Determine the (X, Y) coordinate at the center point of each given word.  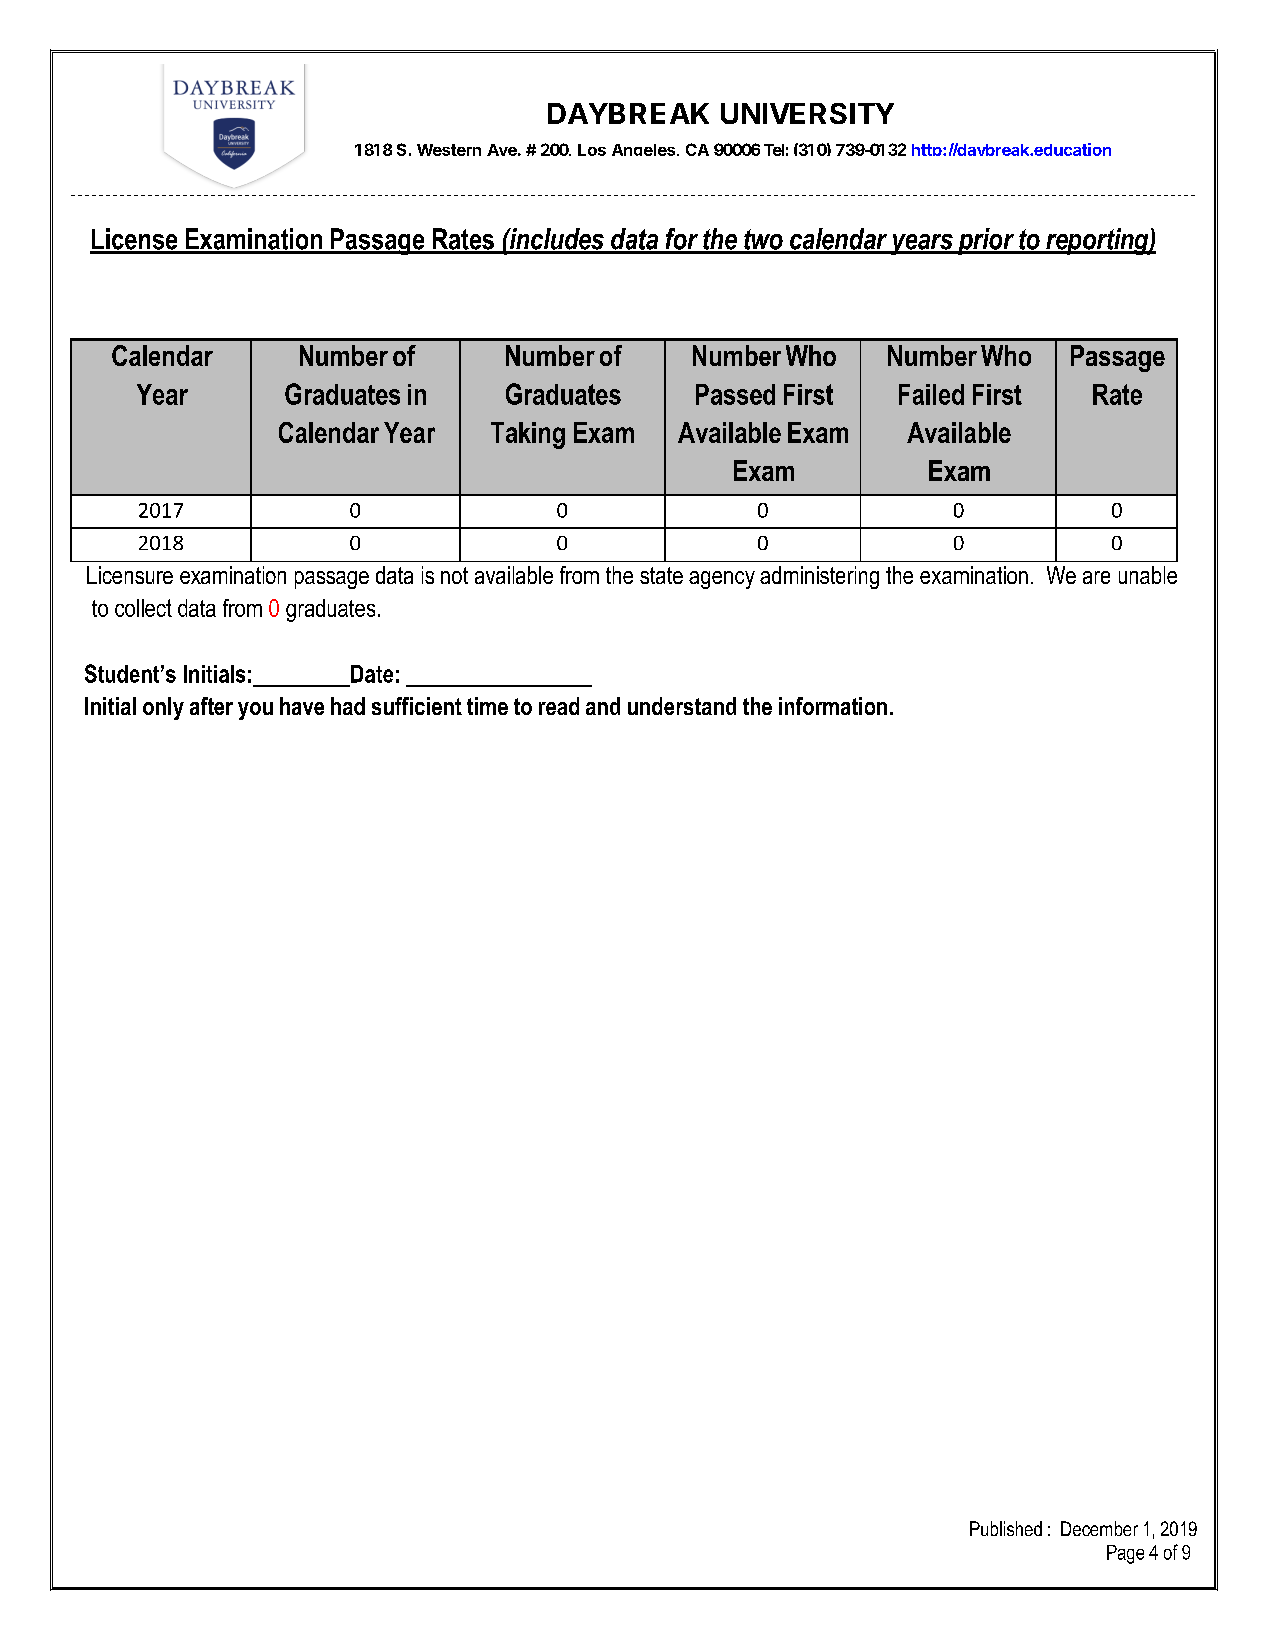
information (833, 706)
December (1099, 1528)
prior (986, 241)
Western (449, 150)
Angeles (643, 150)
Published (1006, 1528)
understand (682, 706)
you (255, 711)
